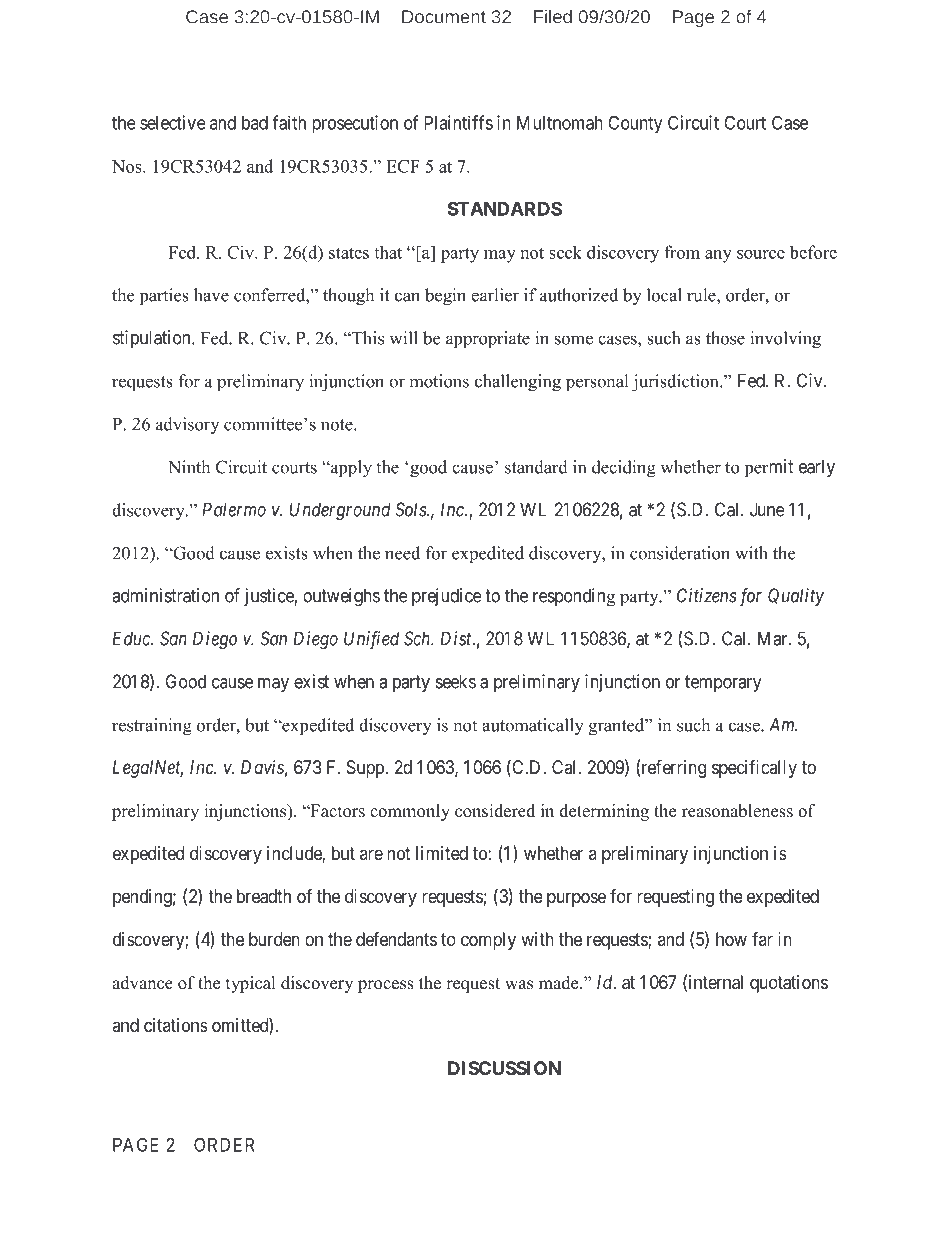 The image size is (952, 1233). Describe the element at coordinates (402, 553) in the screenshot. I see `need` at that location.
